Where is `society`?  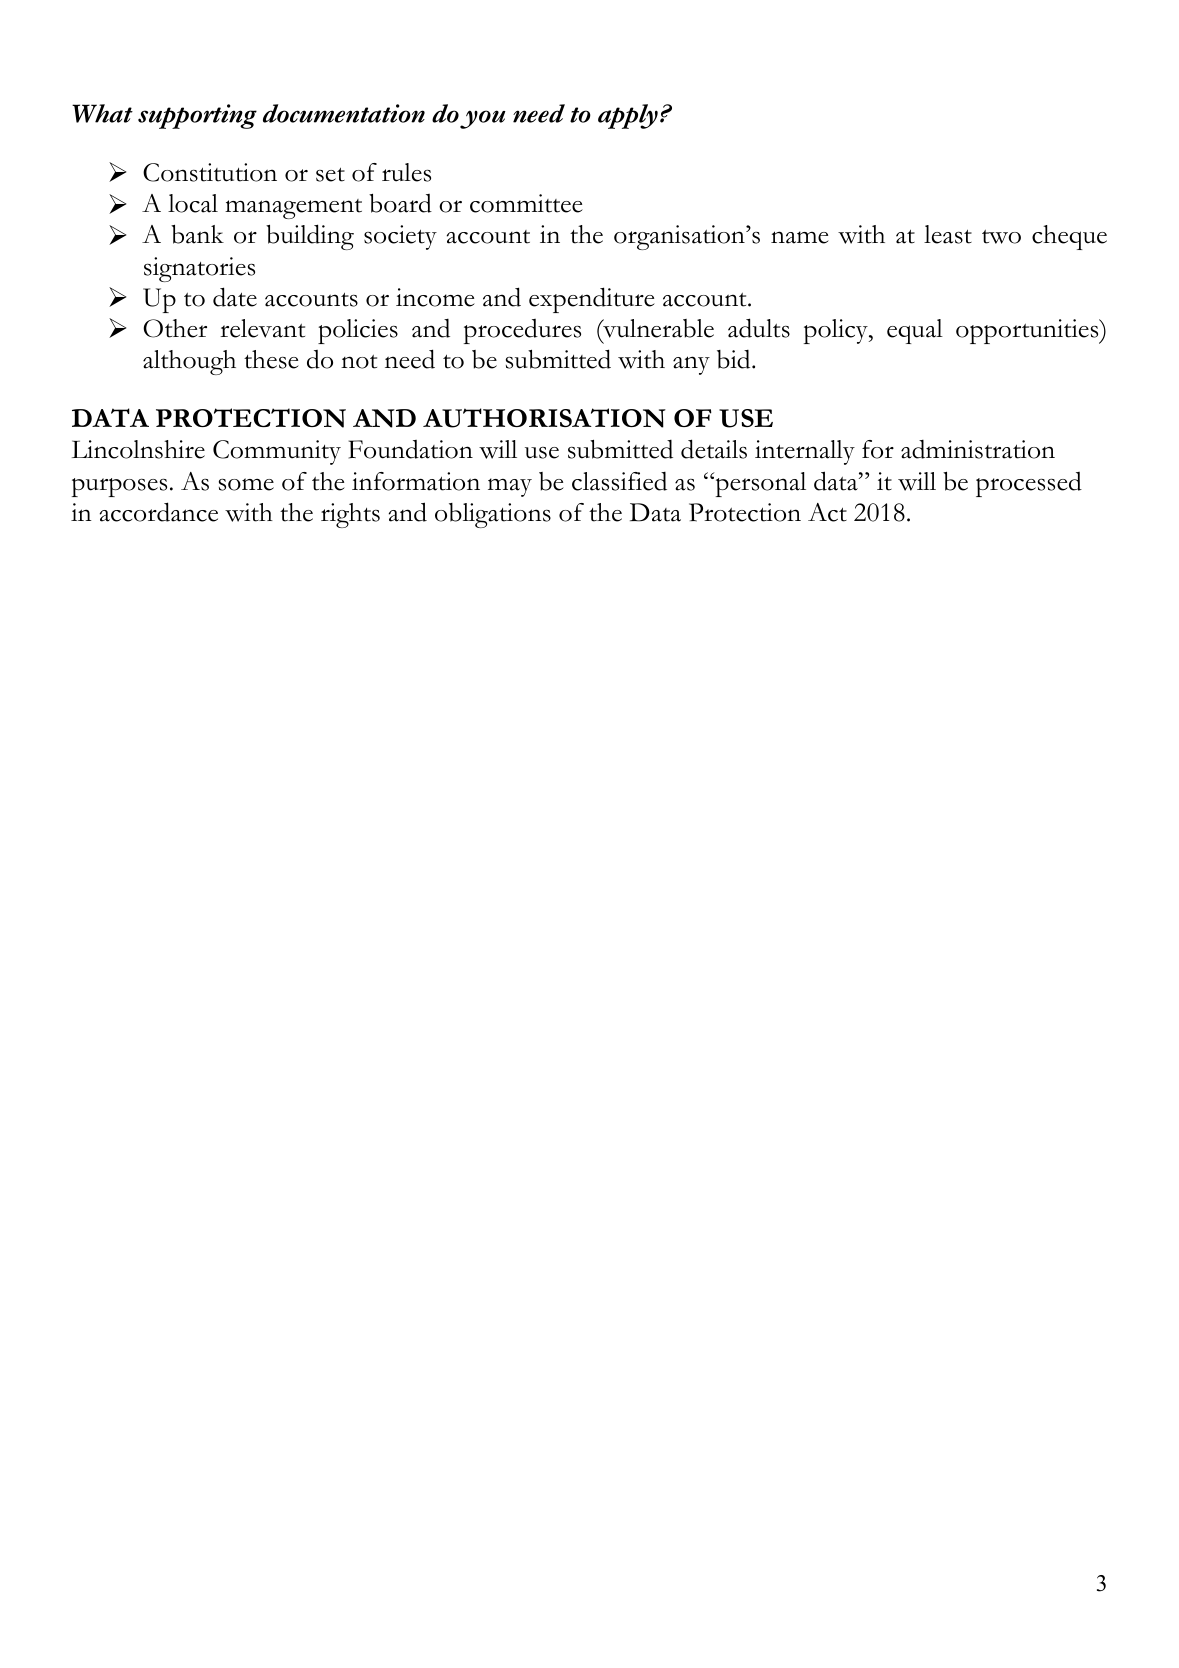
society is located at coordinates (400, 237).
